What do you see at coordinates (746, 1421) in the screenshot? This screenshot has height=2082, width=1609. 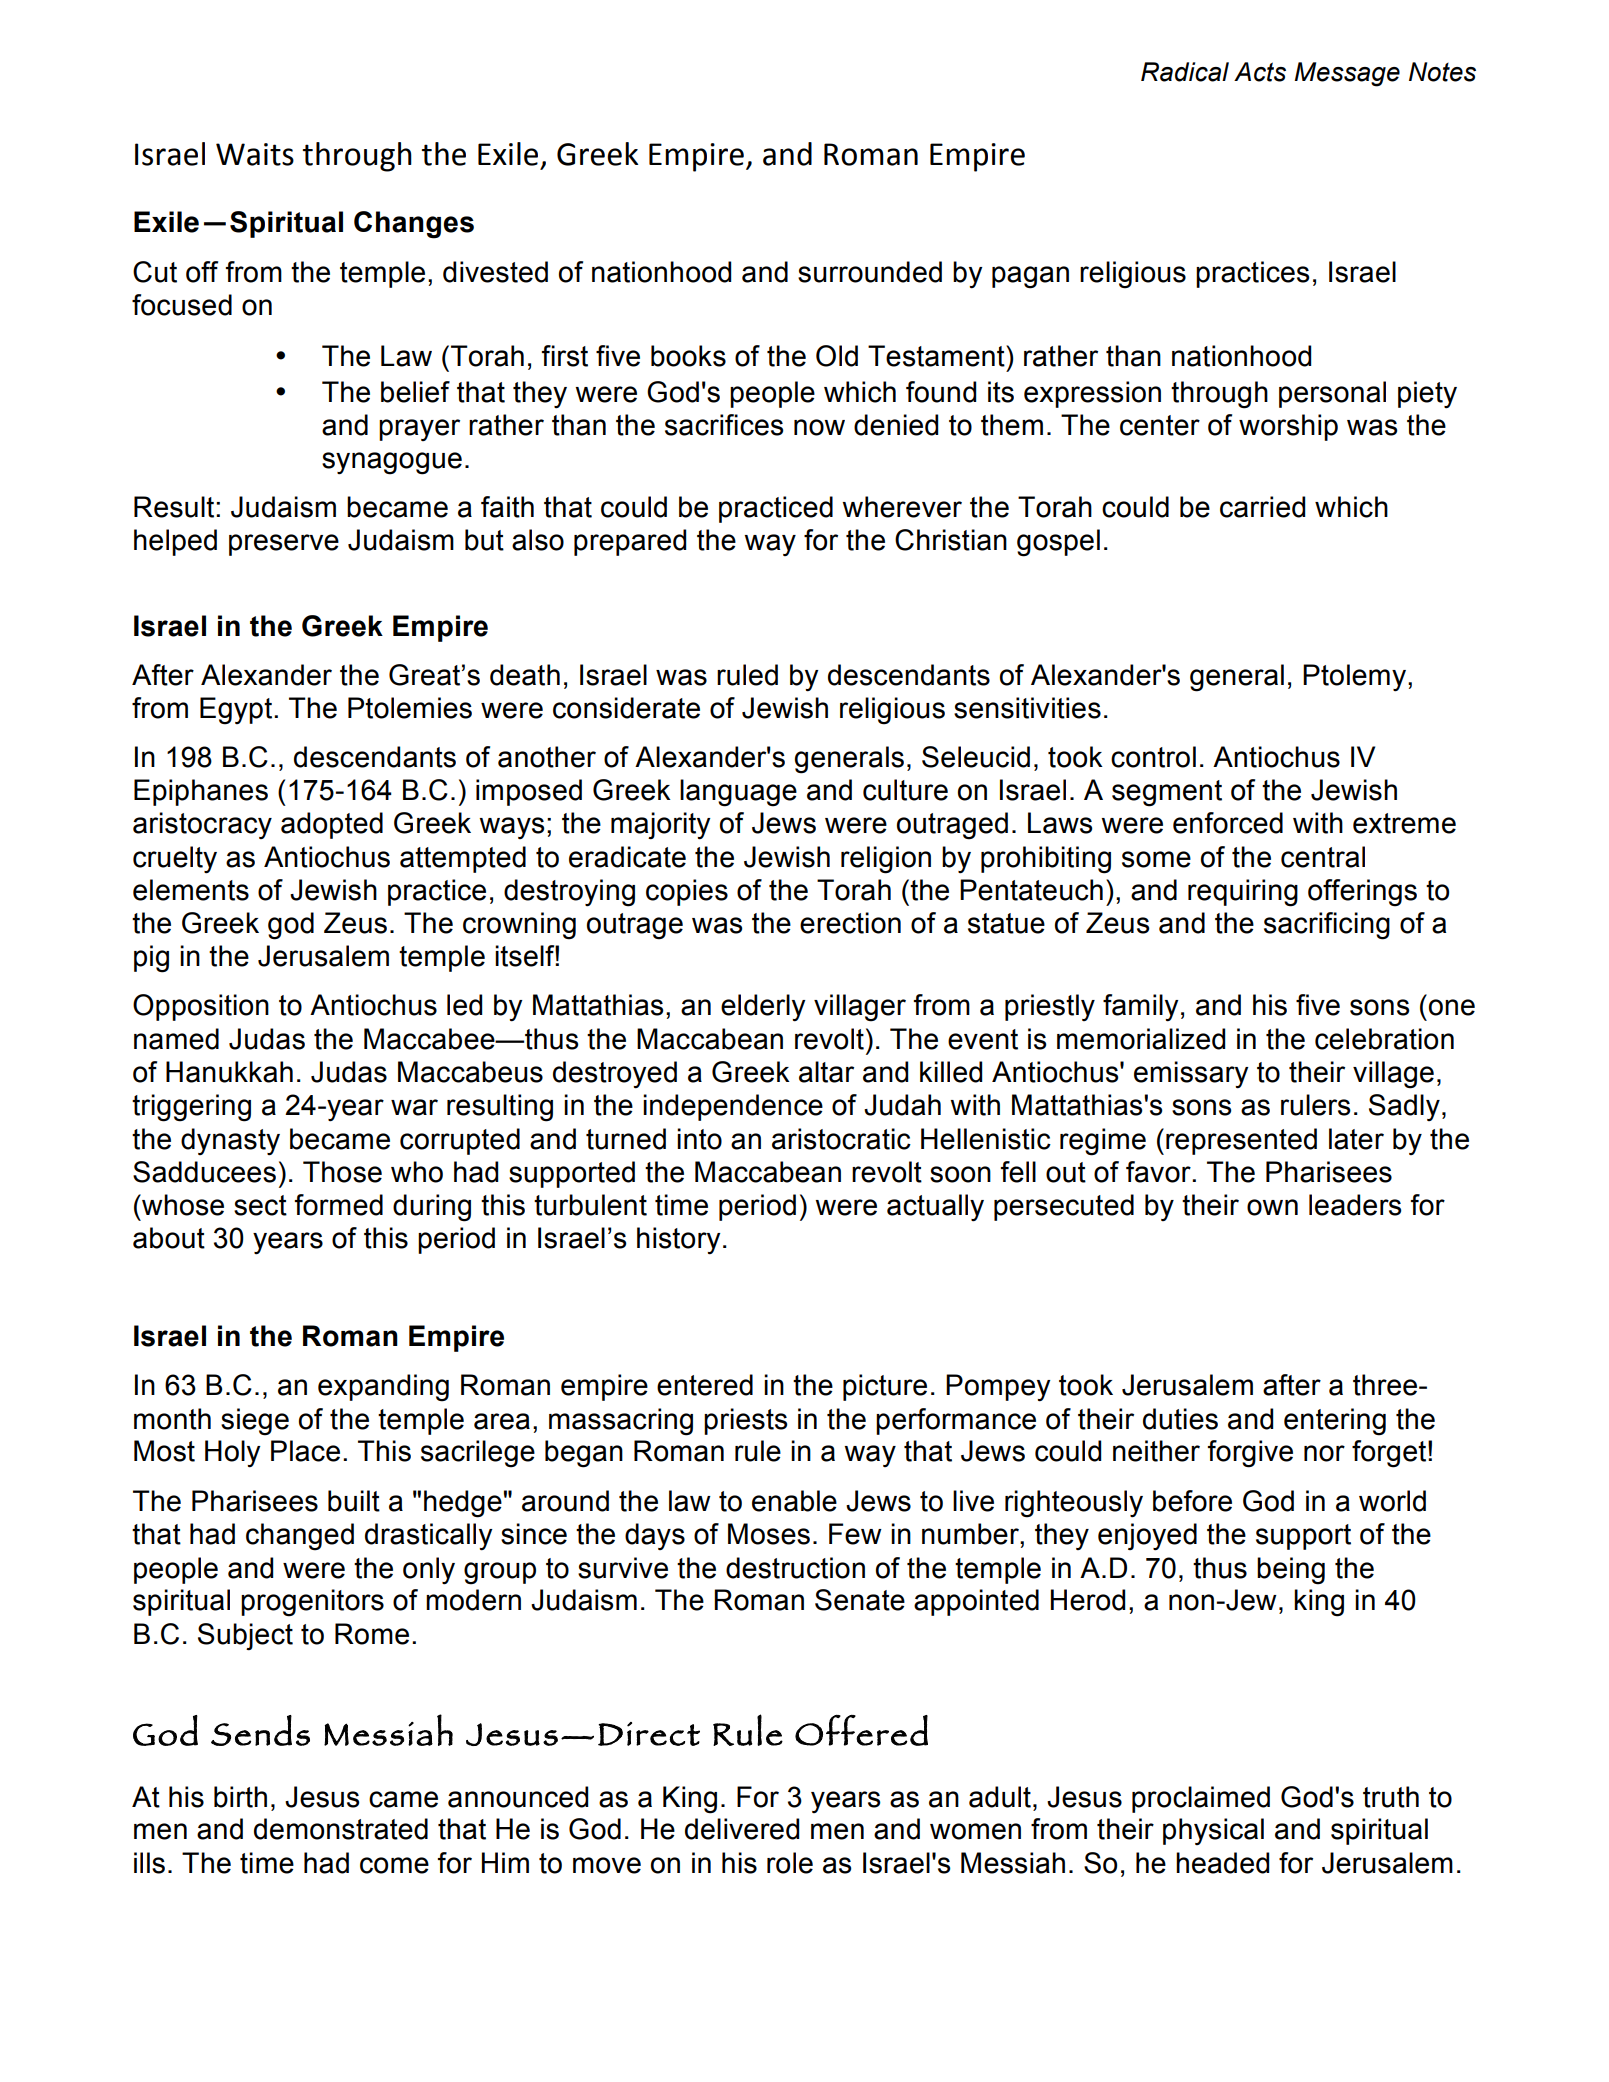 I see `priests` at bounding box center [746, 1421].
